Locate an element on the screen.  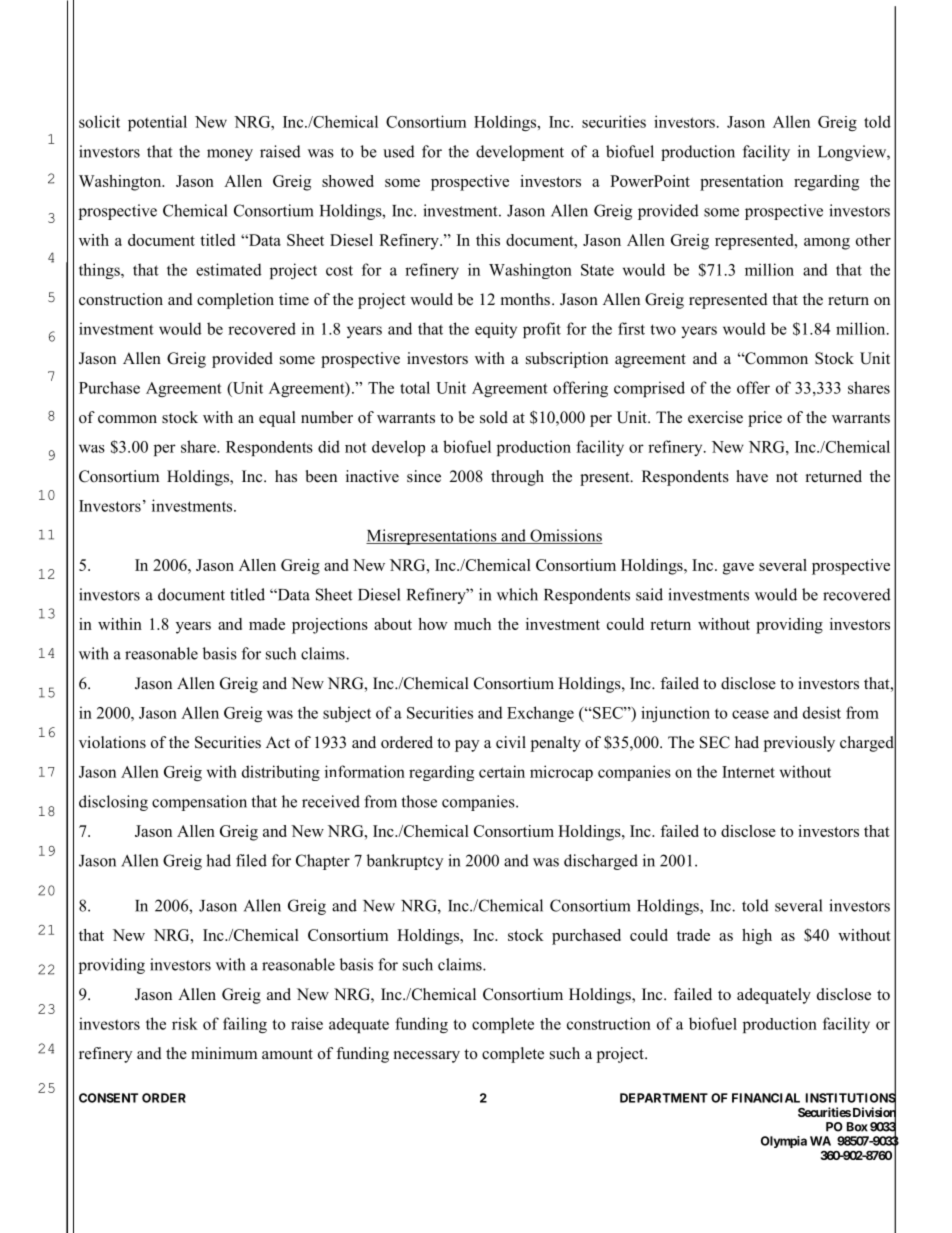
among is located at coordinates (827, 244).
